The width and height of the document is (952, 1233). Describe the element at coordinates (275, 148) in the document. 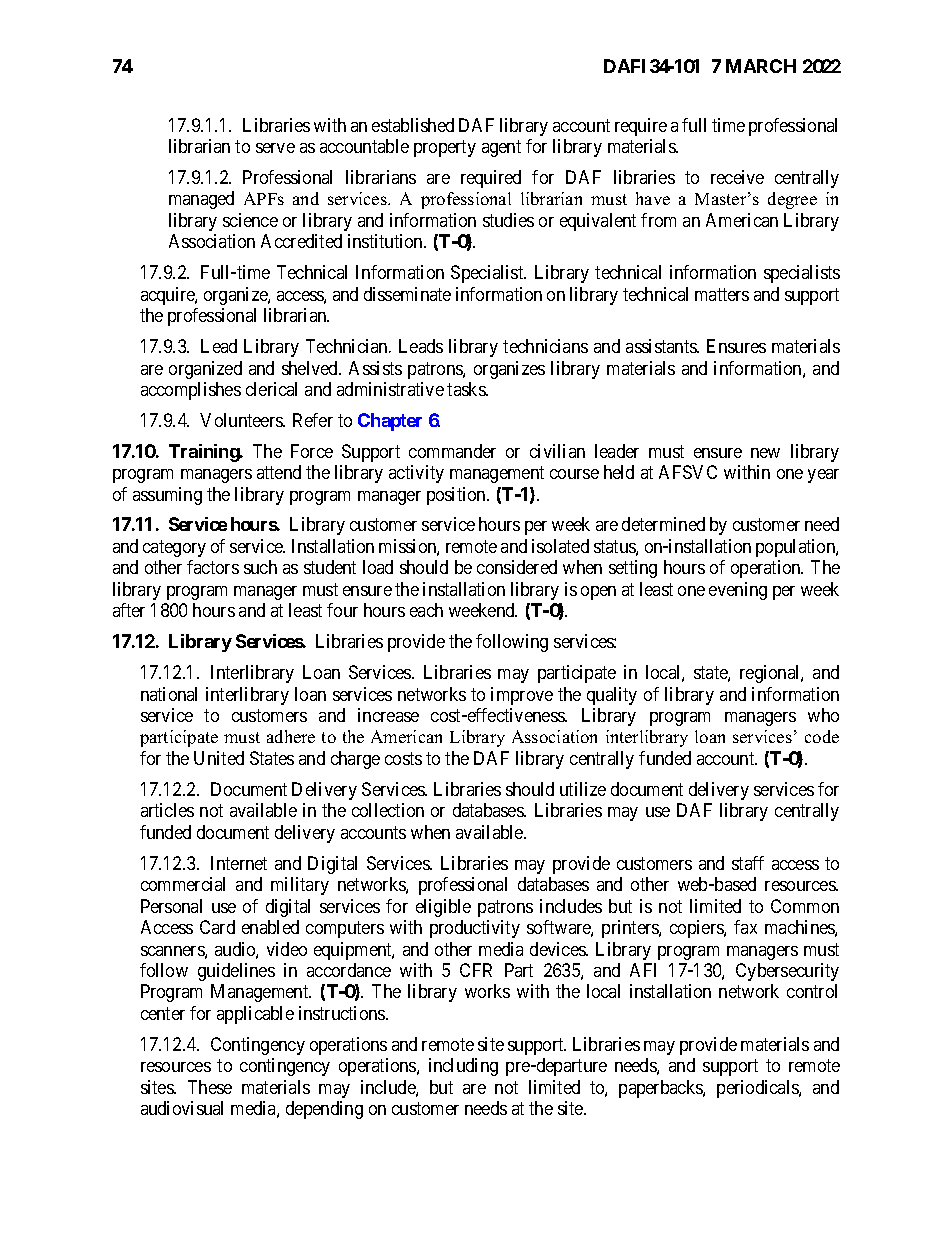

I see `serve` at that location.
